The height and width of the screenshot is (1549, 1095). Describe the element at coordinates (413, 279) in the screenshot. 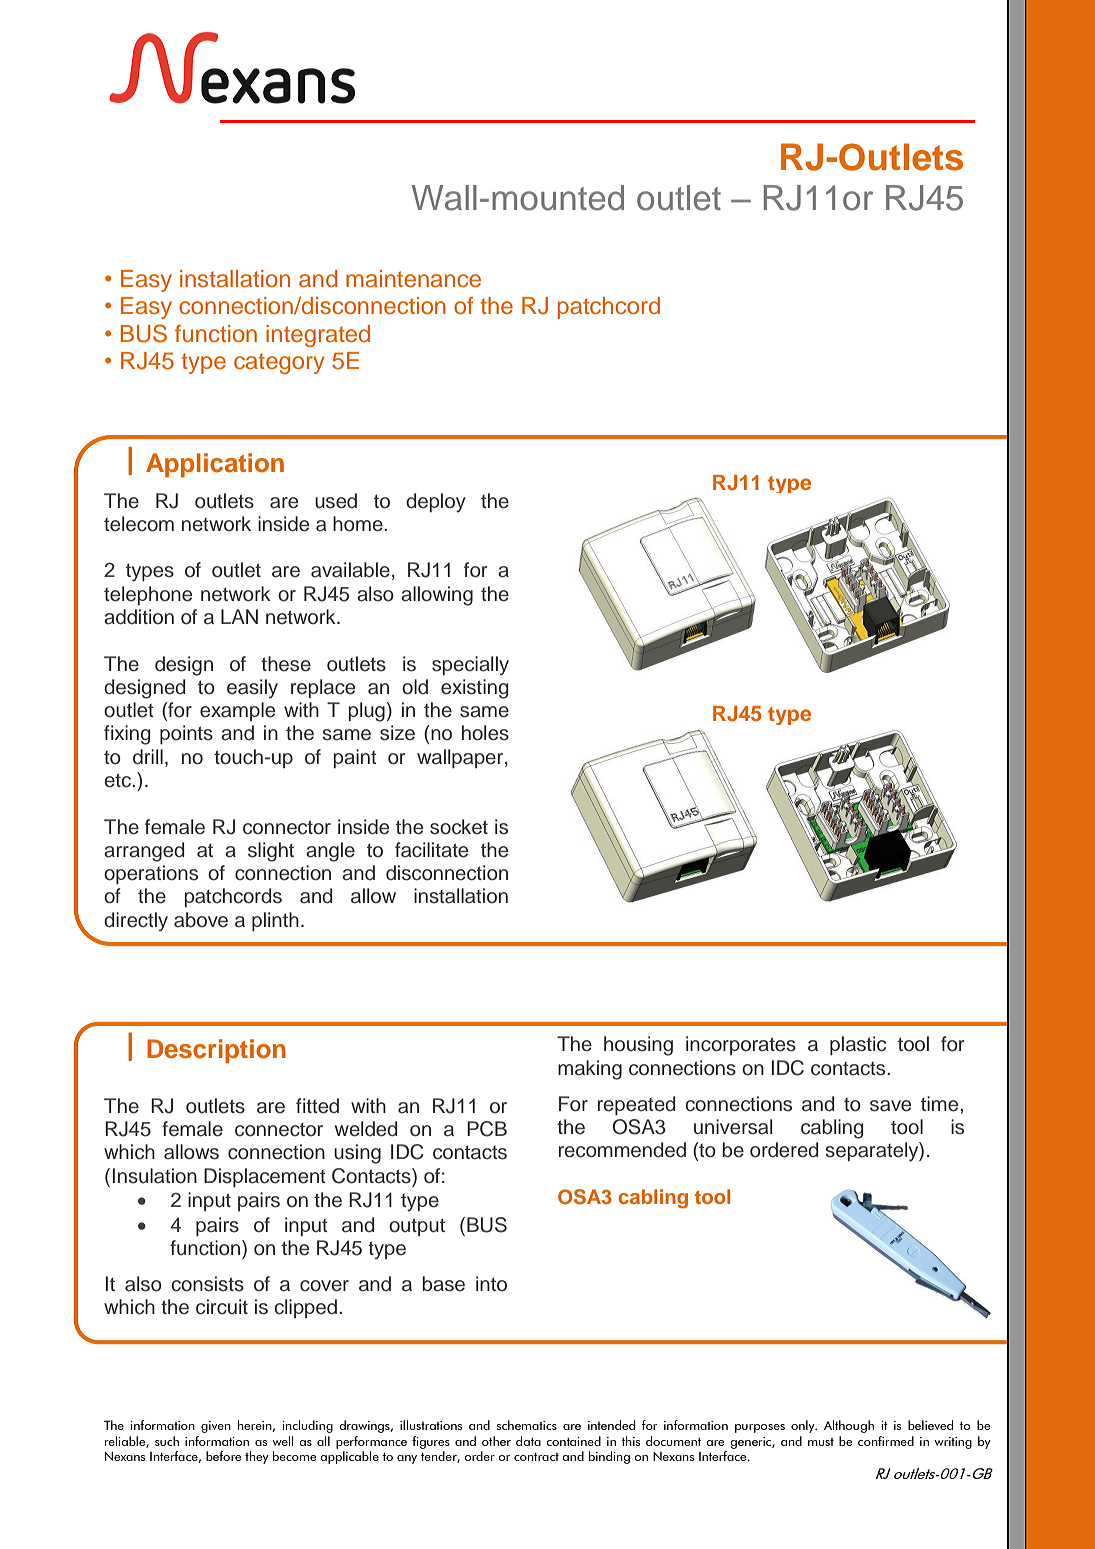

I see `maintenance` at that location.
